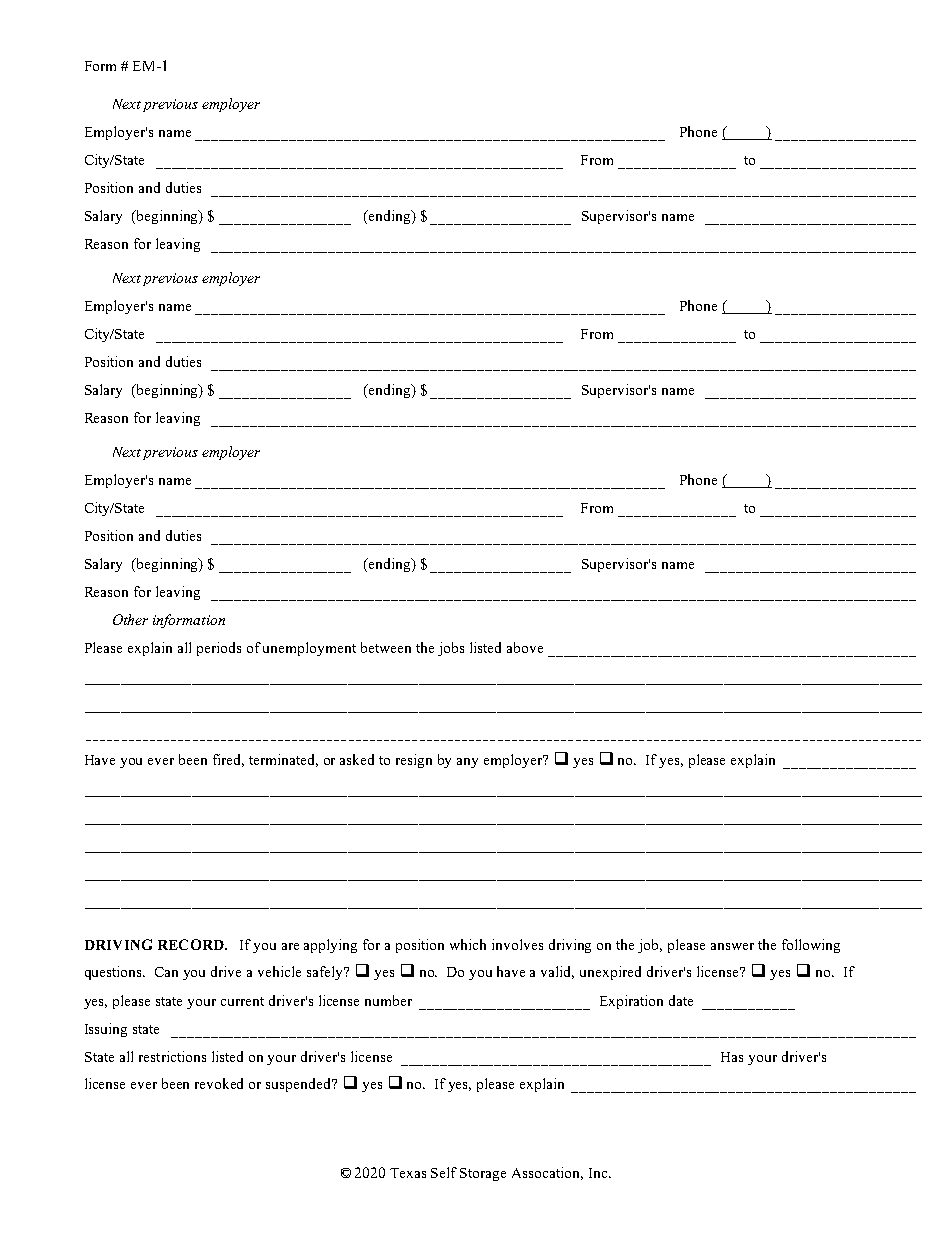 This screenshot has width=952, height=1233. I want to click on Inc, so click(600, 1173).
